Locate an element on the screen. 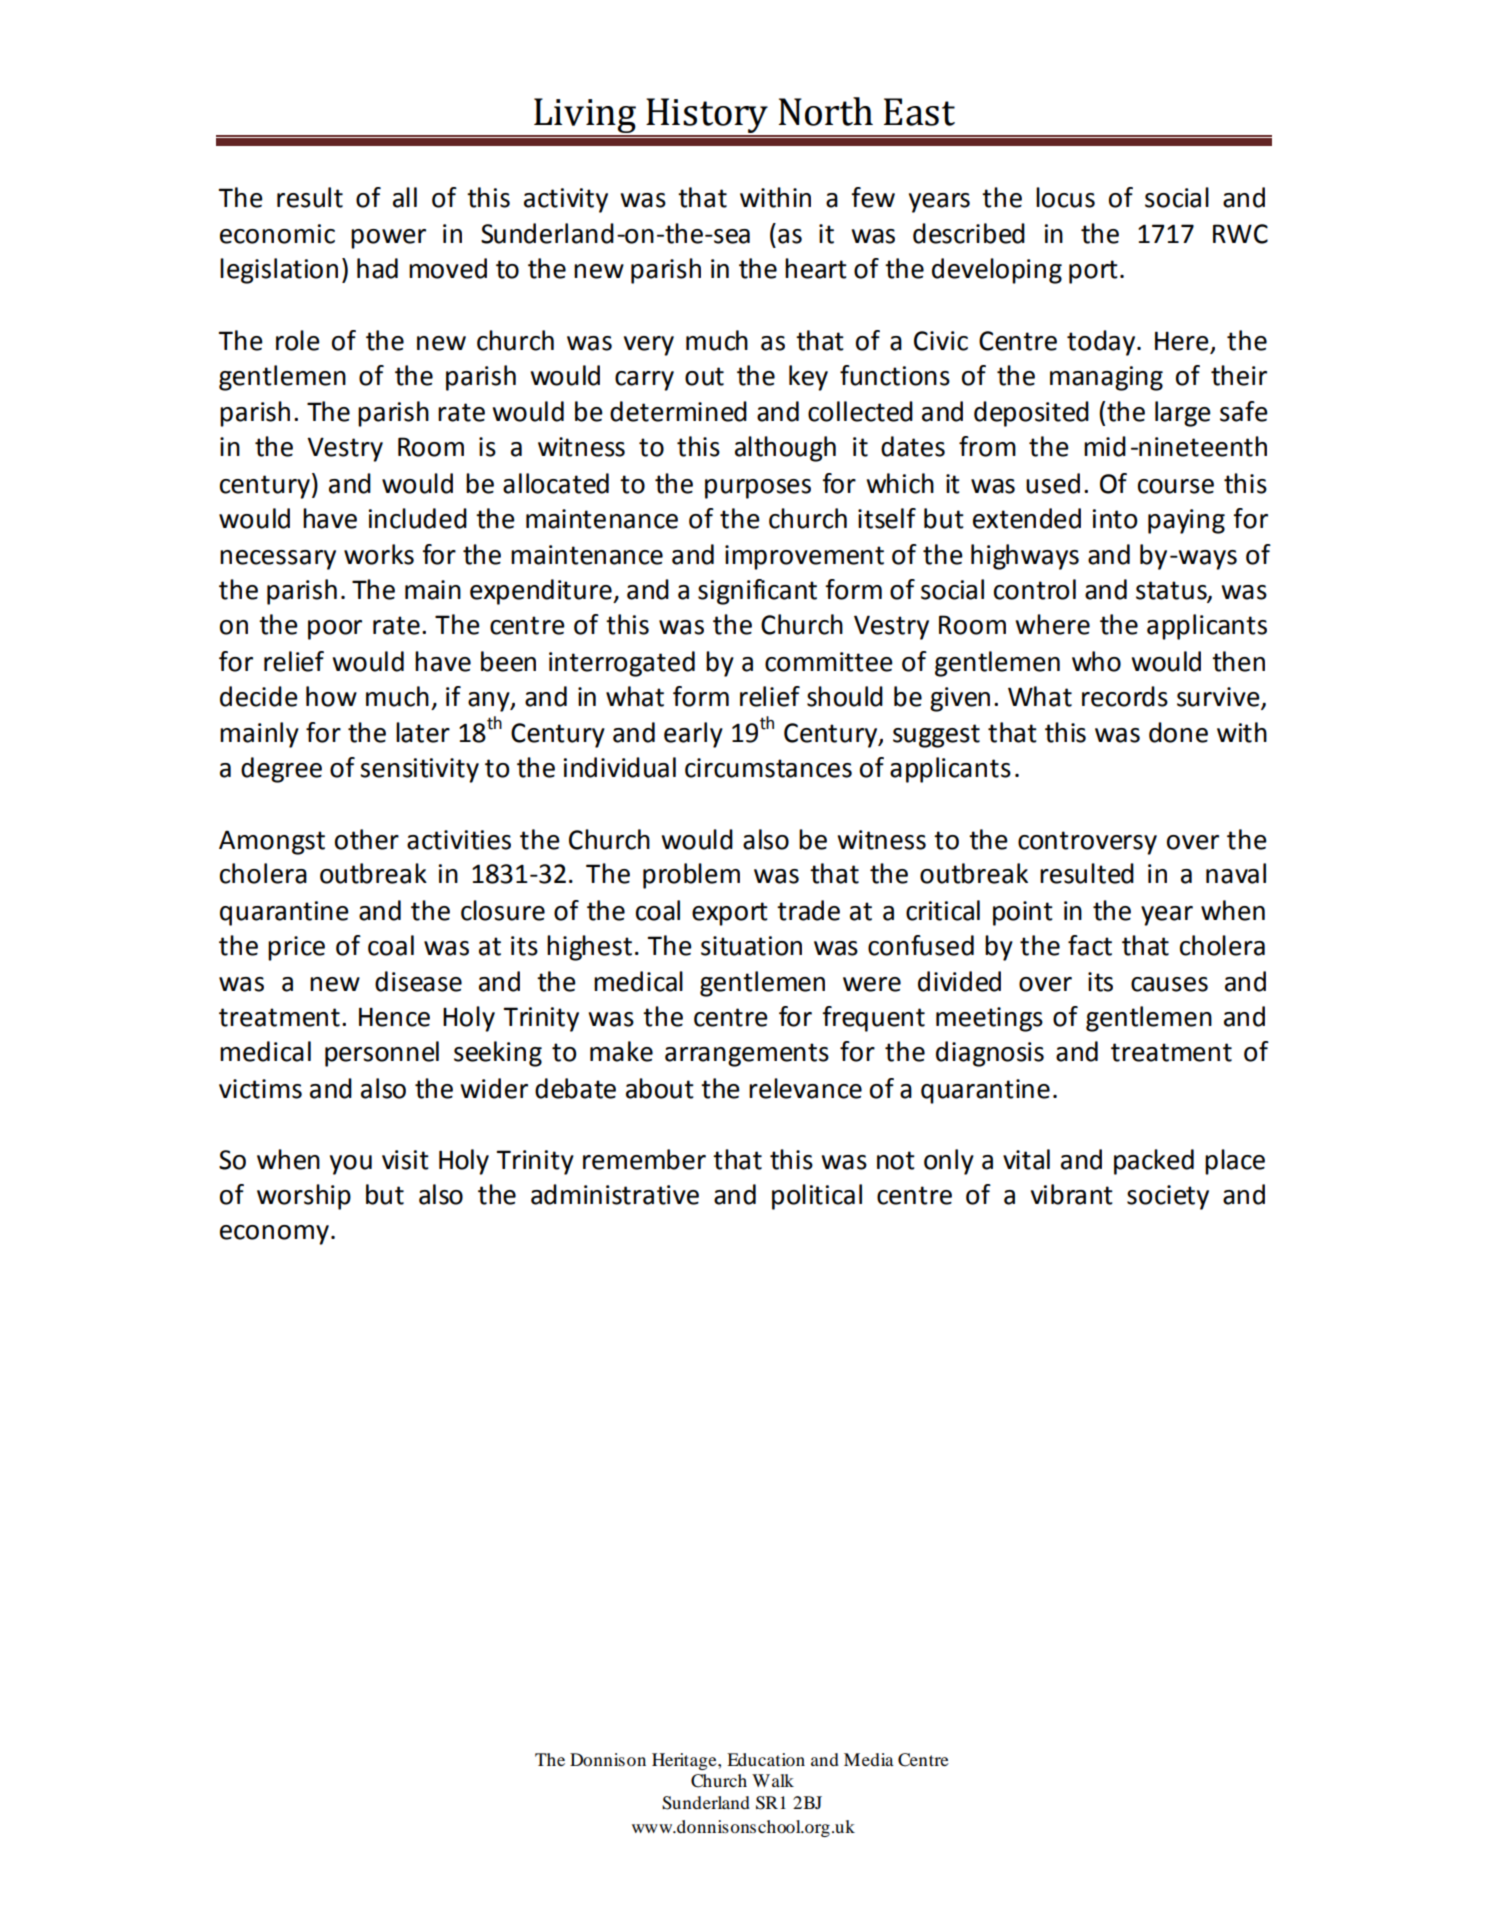 The width and height of the screenshot is (1486, 1923). political is located at coordinates (817, 1197).
